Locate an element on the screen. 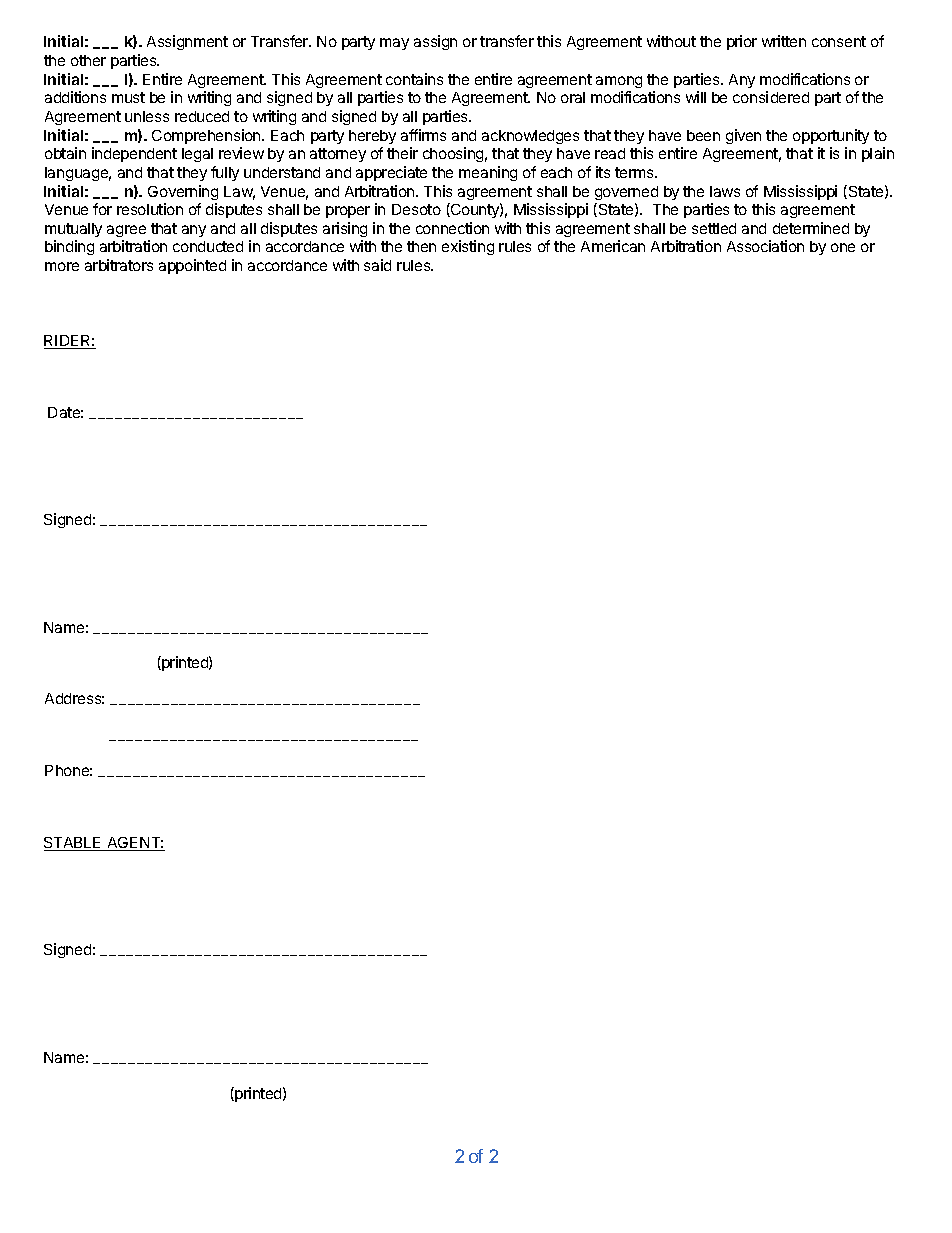 This screenshot has height=1233, width=952. arbitrators is located at coordinates (119, 265).
